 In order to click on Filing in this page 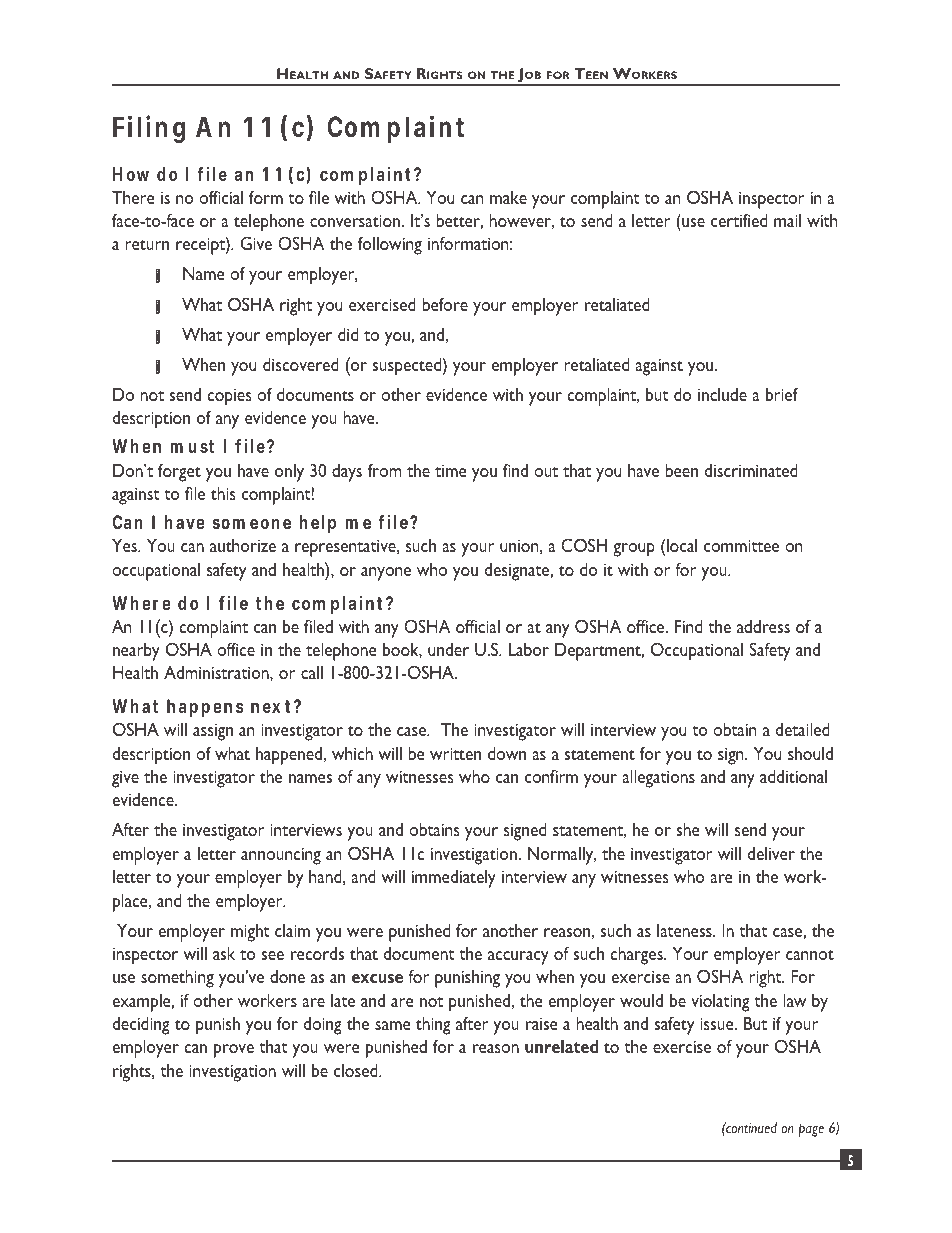, I will do `click(149, 129)`.
